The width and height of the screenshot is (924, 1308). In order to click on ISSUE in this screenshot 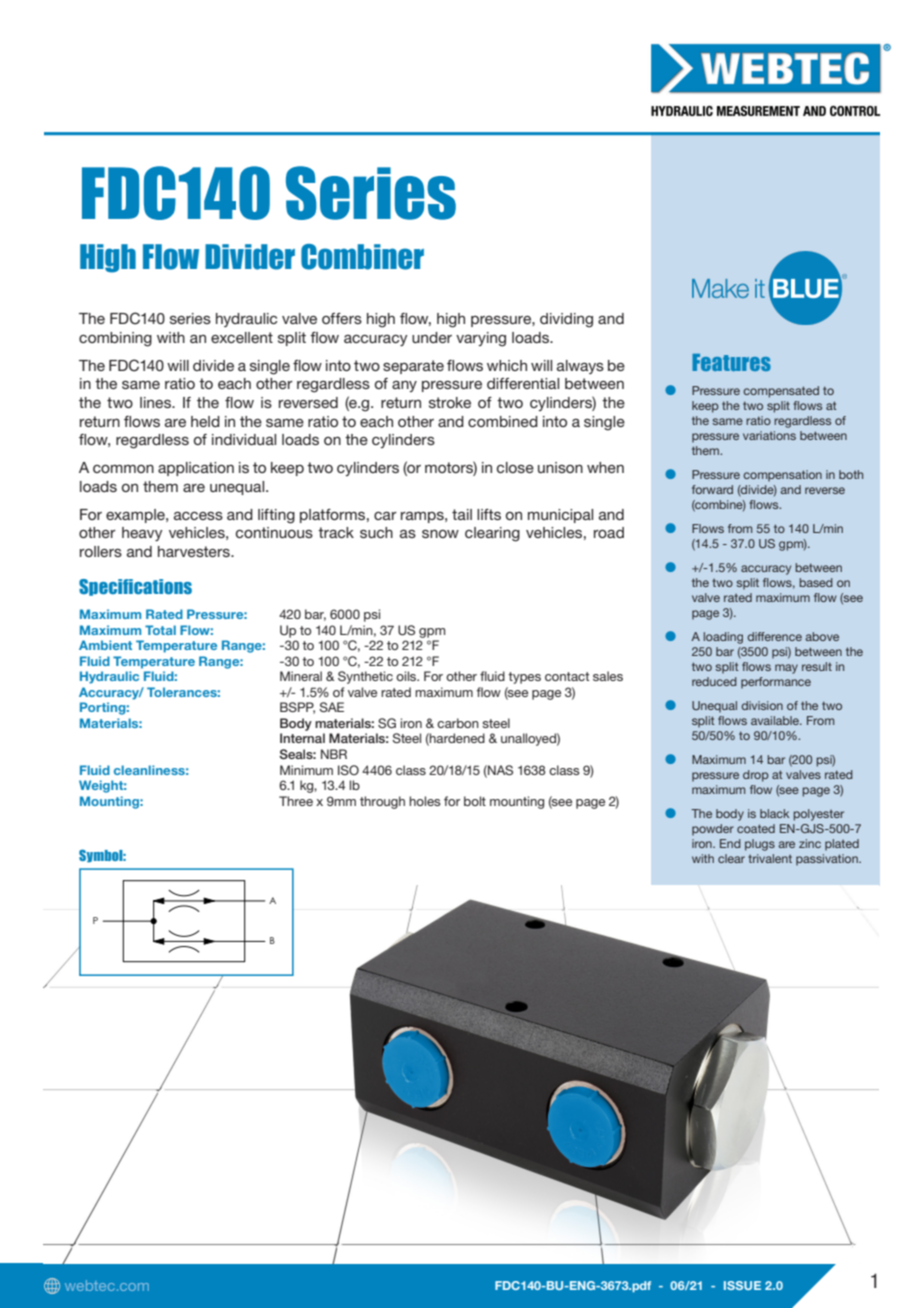, I will do `click(742, 1285)`.
